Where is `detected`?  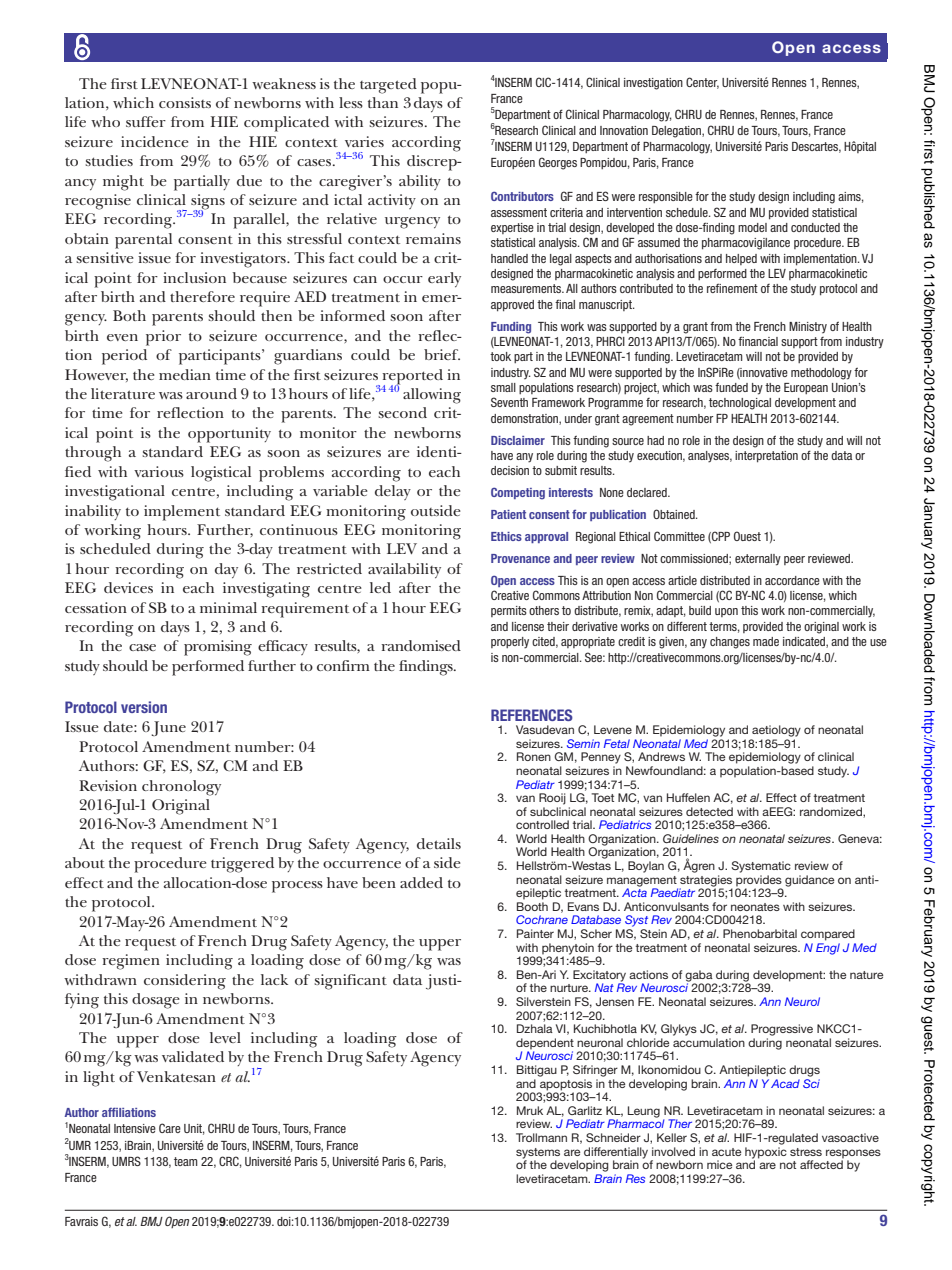 detected is located at coordinates (709, 811).
